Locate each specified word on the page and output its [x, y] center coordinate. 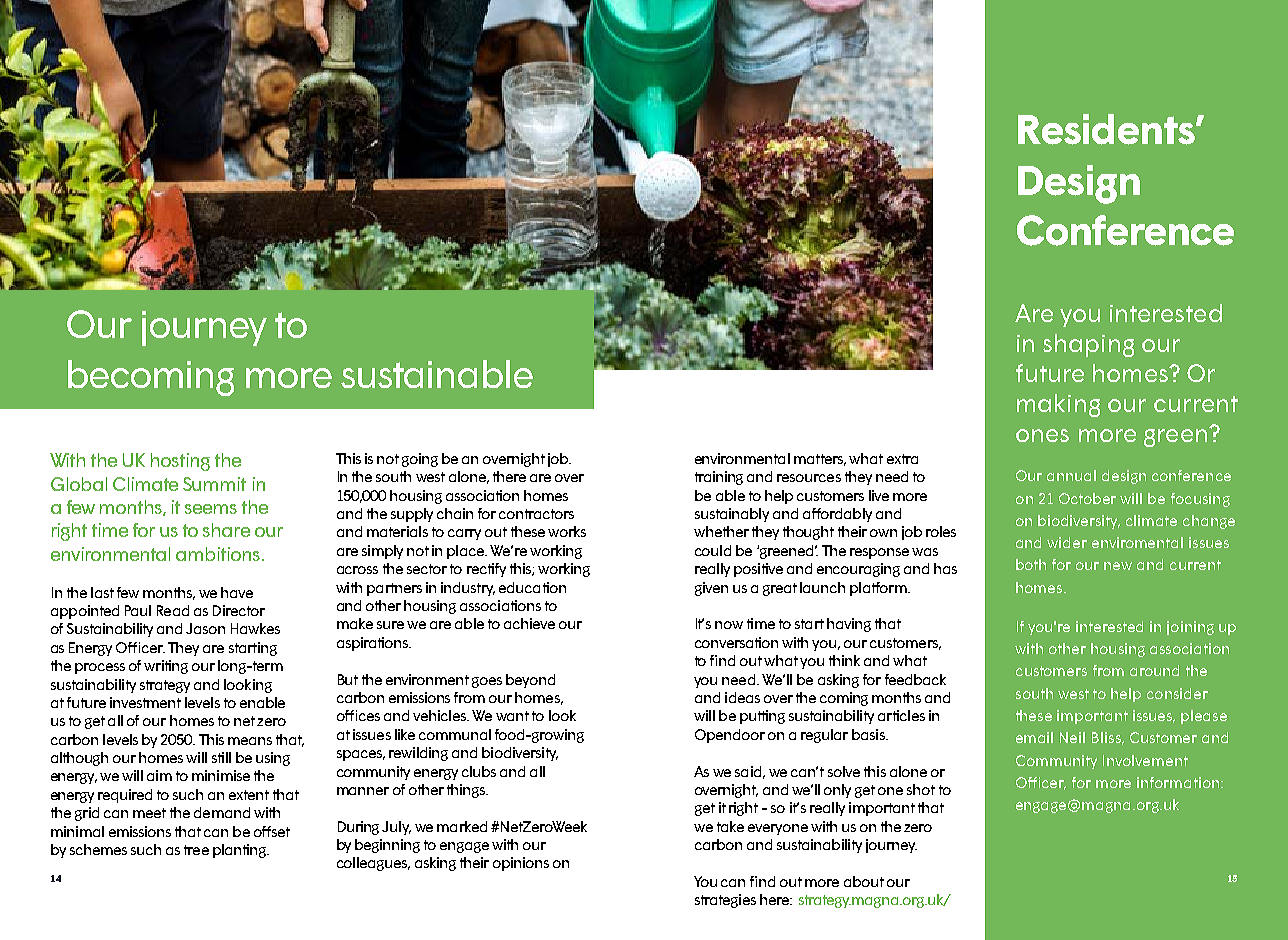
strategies [725, 901]
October [1087, 498]
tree [196, 850]
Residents [1107, 129]
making [1058, 405]
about [864, 881]
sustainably [732, 515]
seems [211, 509]
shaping [1088, 345]
